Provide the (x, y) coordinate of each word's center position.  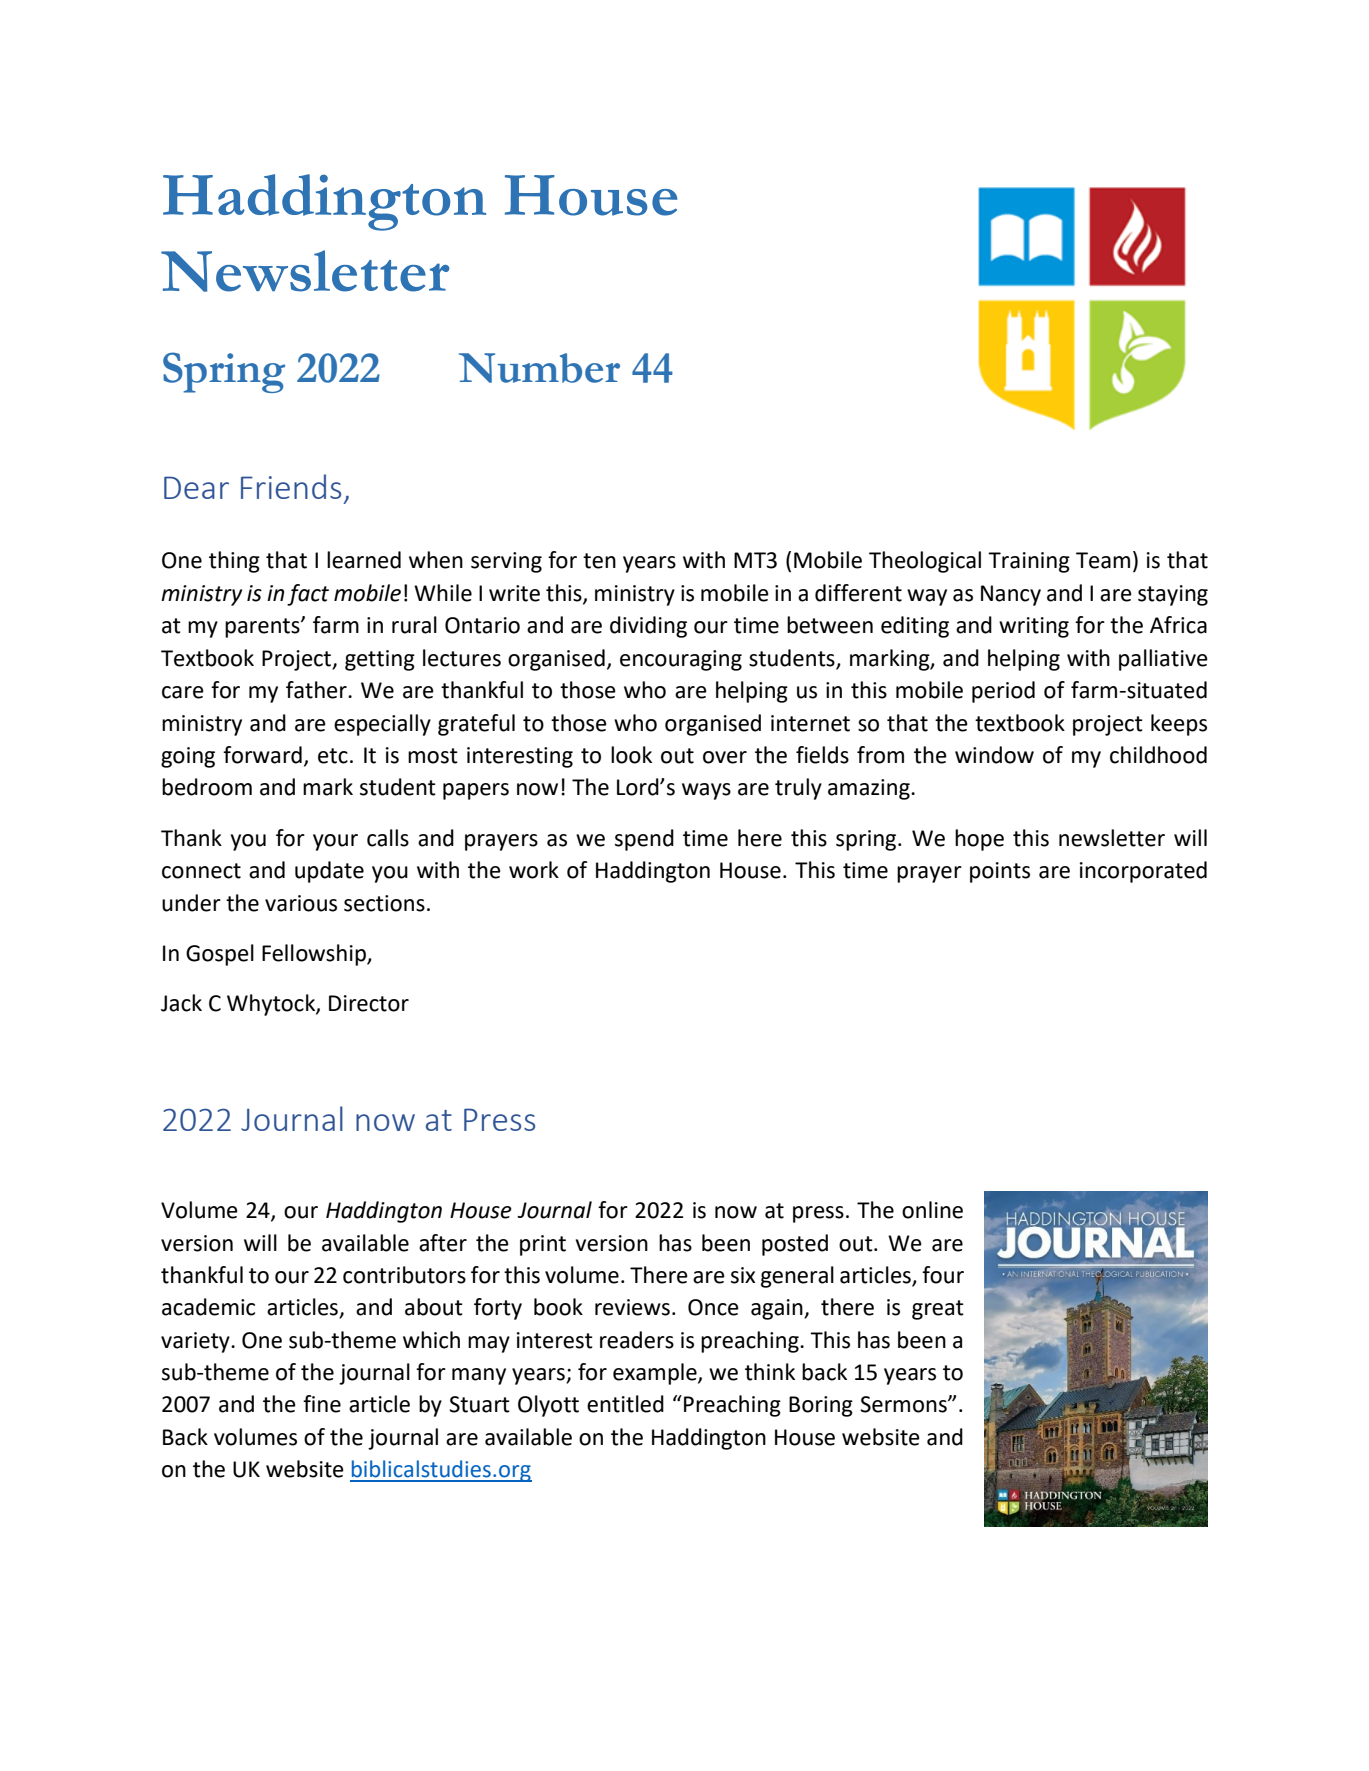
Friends (291, 486)
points (1000, 872)
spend (644, 840)
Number (539, 368)
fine (322, 1404)
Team (1103, 560)
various (301, 903)
